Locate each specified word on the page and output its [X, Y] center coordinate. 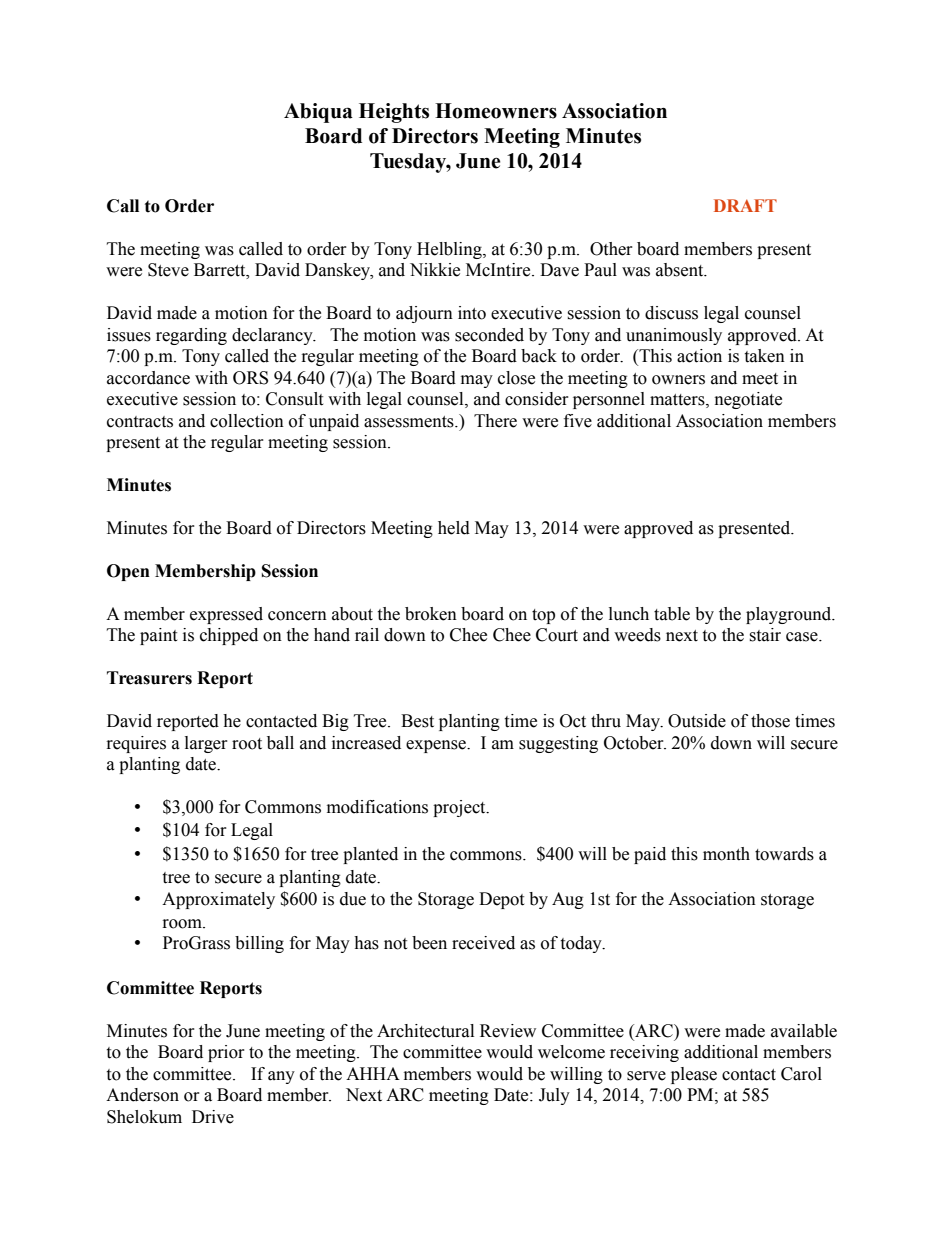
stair [765, 635]
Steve [168, 270]
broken [431, 614]
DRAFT [745, 205]
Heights [394, 113]
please [694, 1075]
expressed [226, 615]
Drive [213, 1117]
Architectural [425, 1031]
